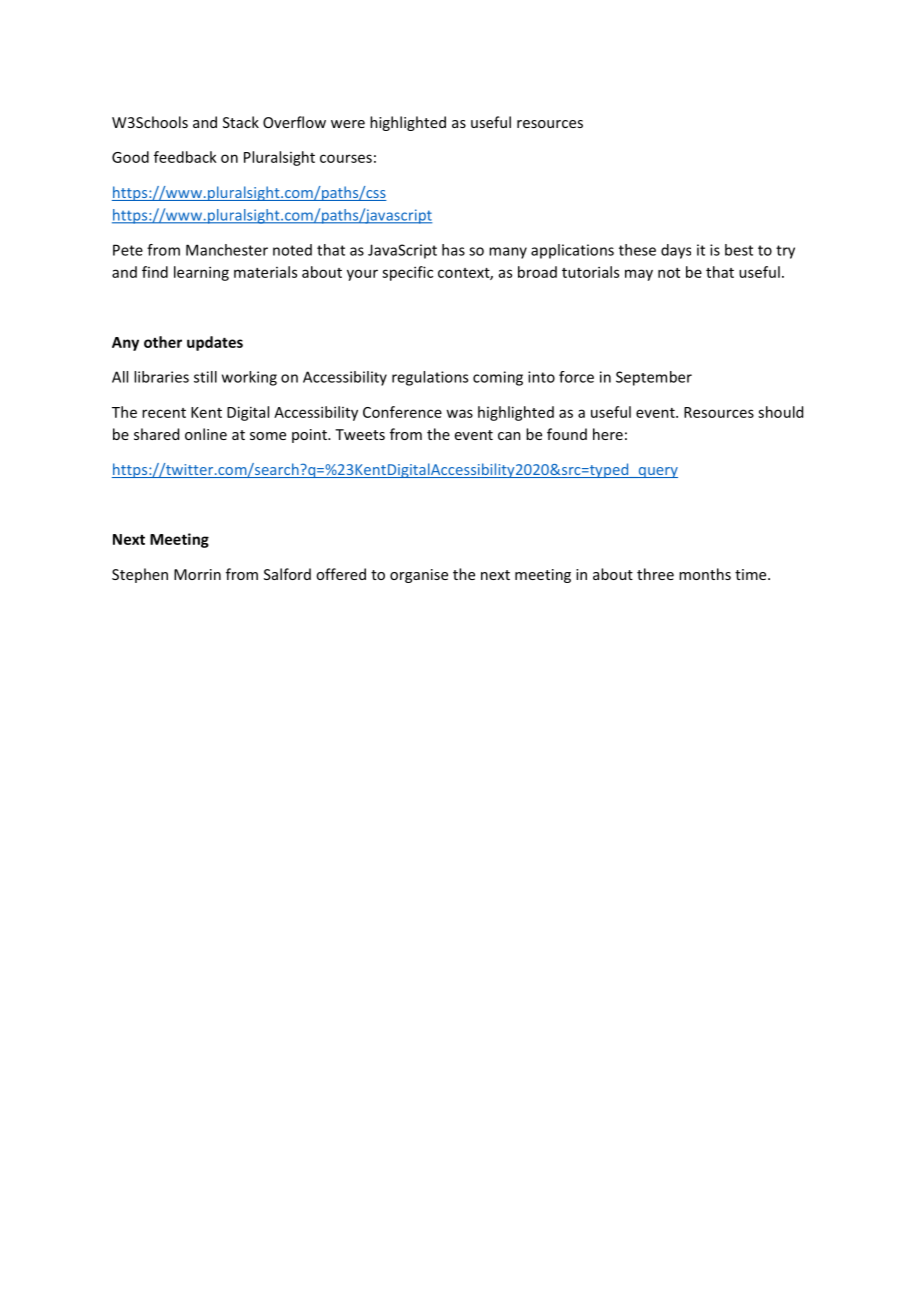 Image resolution: width=924 pixels, height=1308 pixels. What do you see at coordinates (705, 574) in the image?
I see `months` at bounding box center [705, 574].
